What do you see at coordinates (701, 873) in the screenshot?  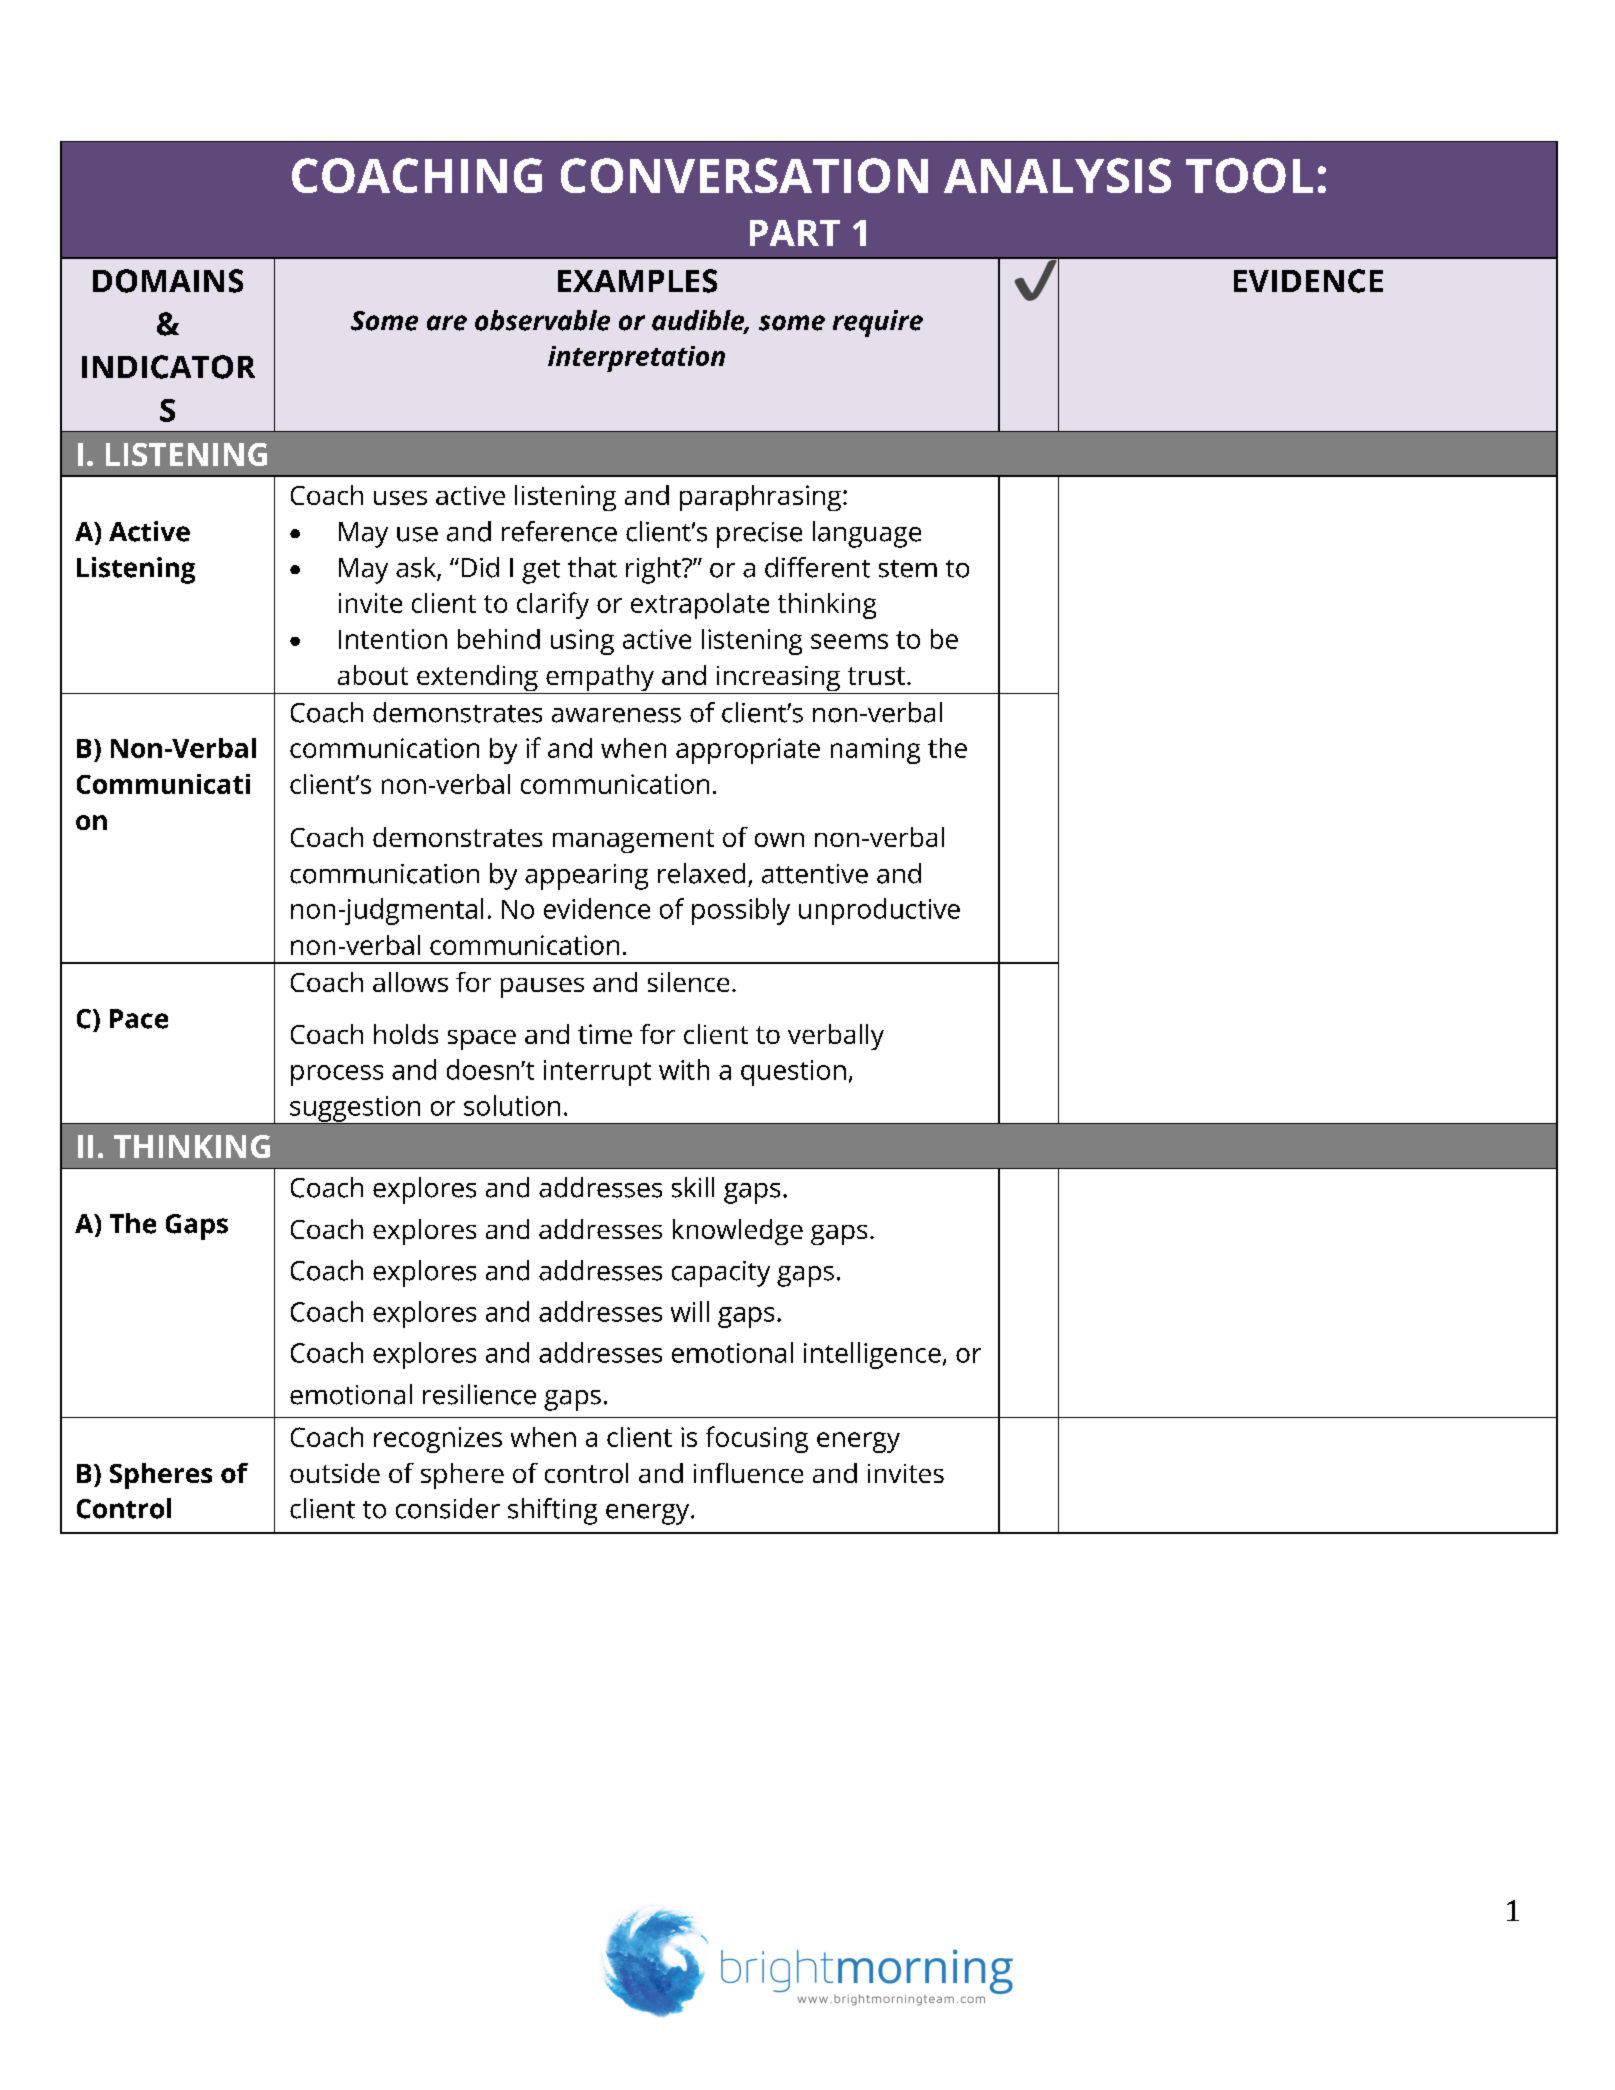 I see `relaxed` at bounding box center [701, 873].
